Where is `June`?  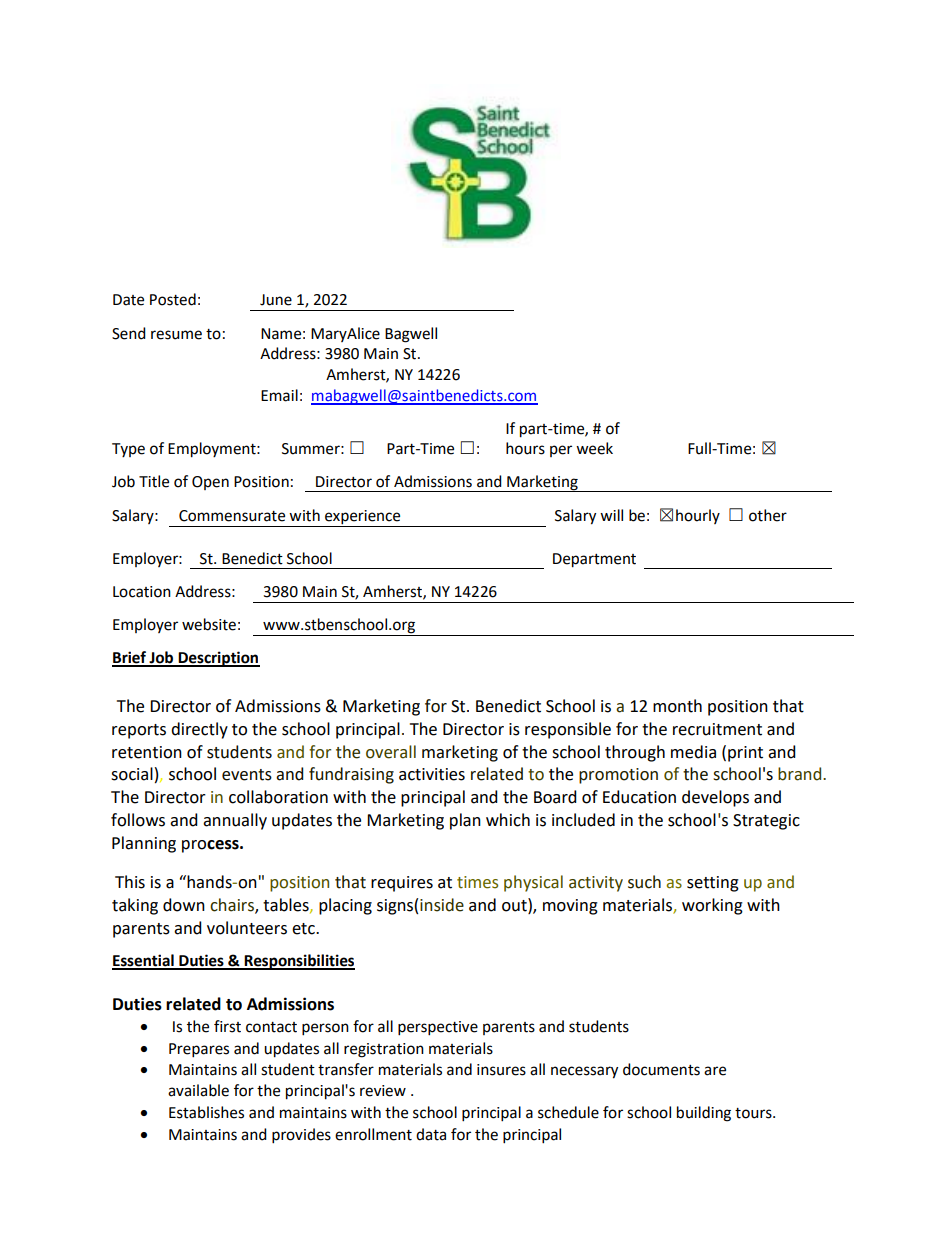 June is located at coordinates (276, 300).
